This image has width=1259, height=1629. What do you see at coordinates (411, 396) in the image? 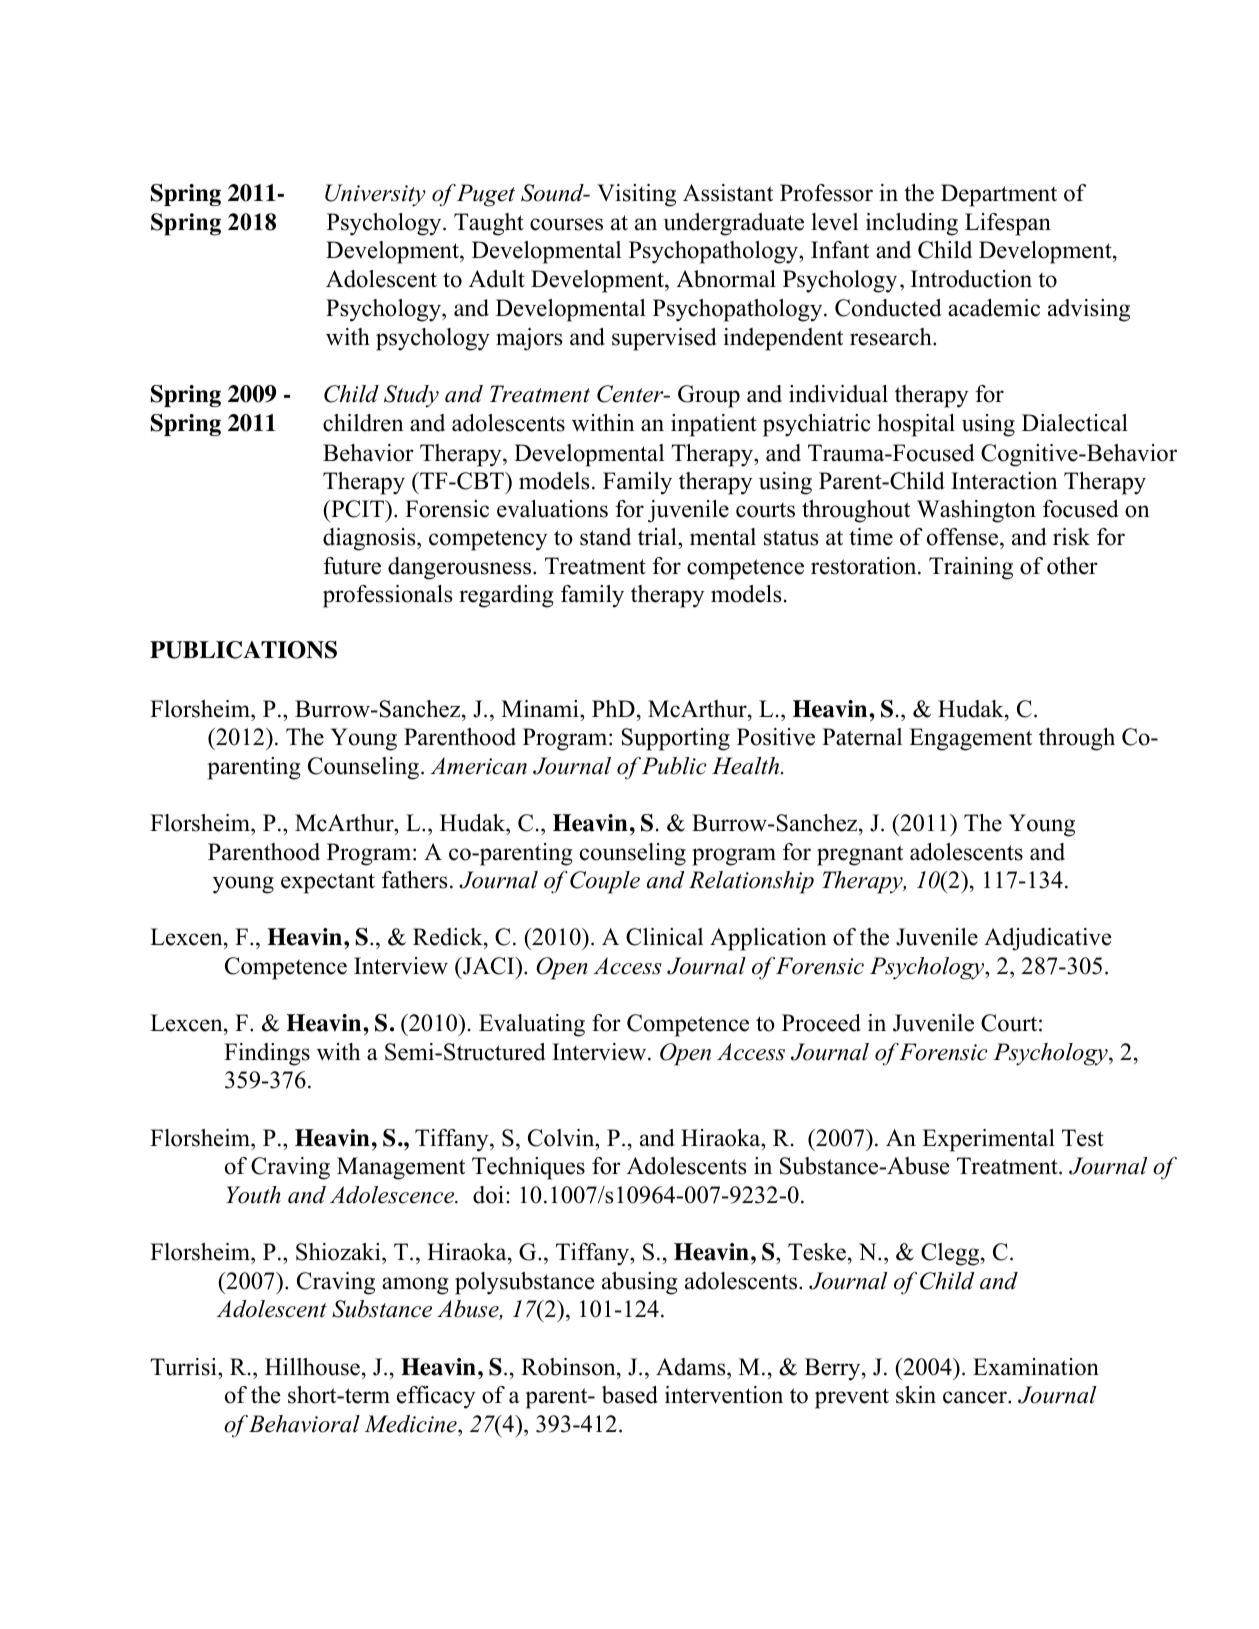
I see `Study` at bounding box center [411, 396].
